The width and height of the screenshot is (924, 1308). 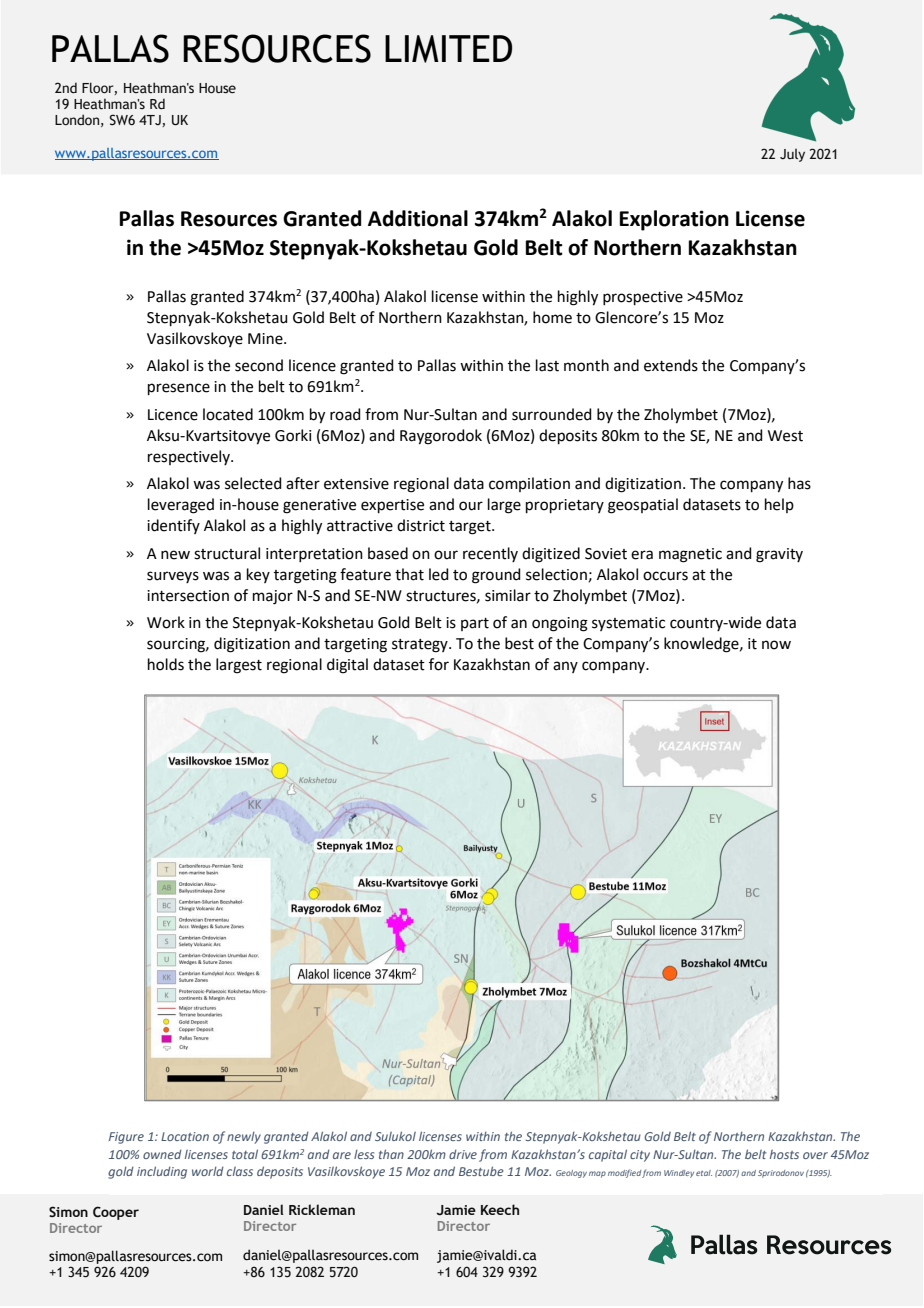 What do you see at coordinates (116, 1213) in the screenshot?
I see `Cooper` at bounding box center [116, 1213].
